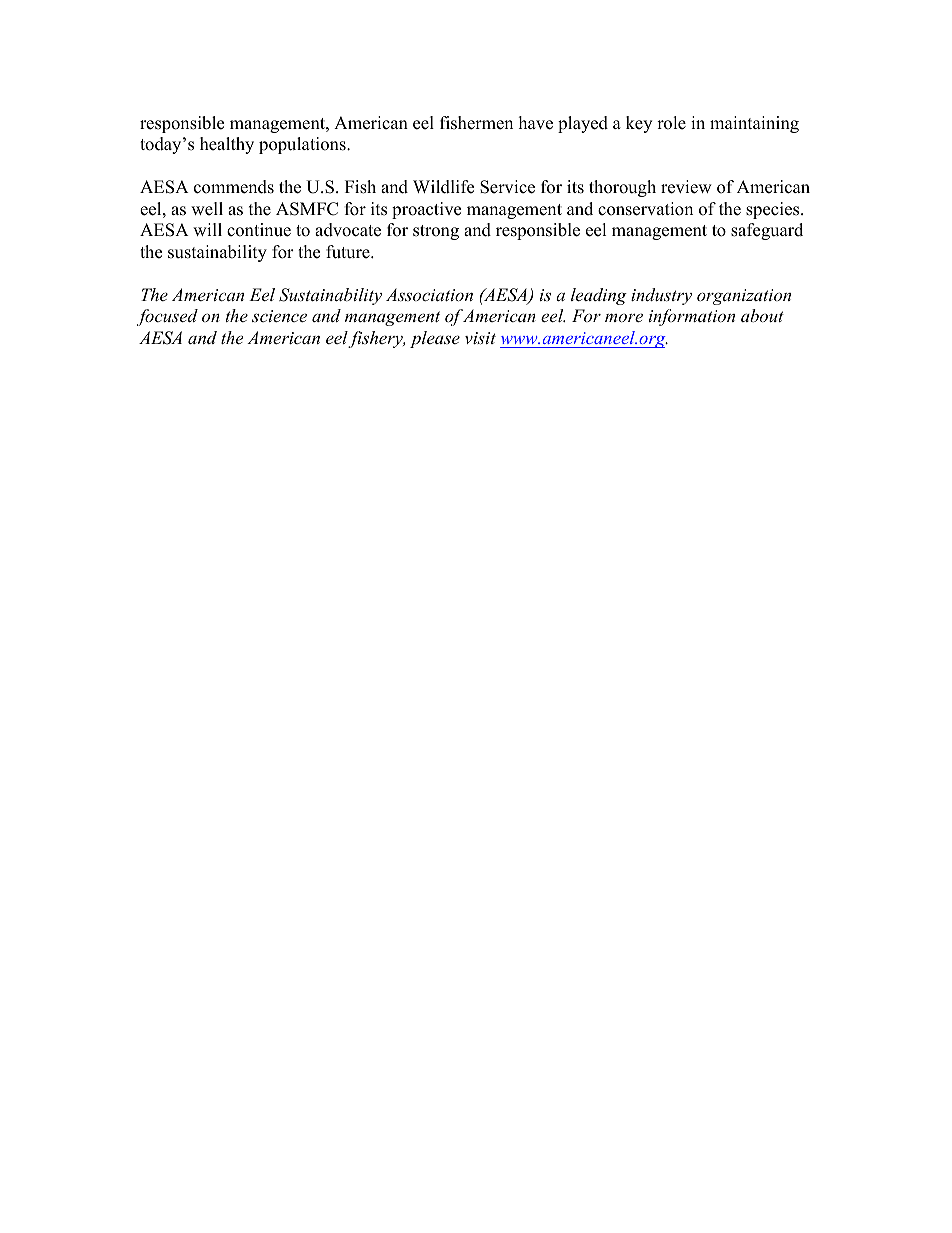  What do you see at coordinates (536, 123) in the document?
I see `have` at bounding box center [536, 123].
